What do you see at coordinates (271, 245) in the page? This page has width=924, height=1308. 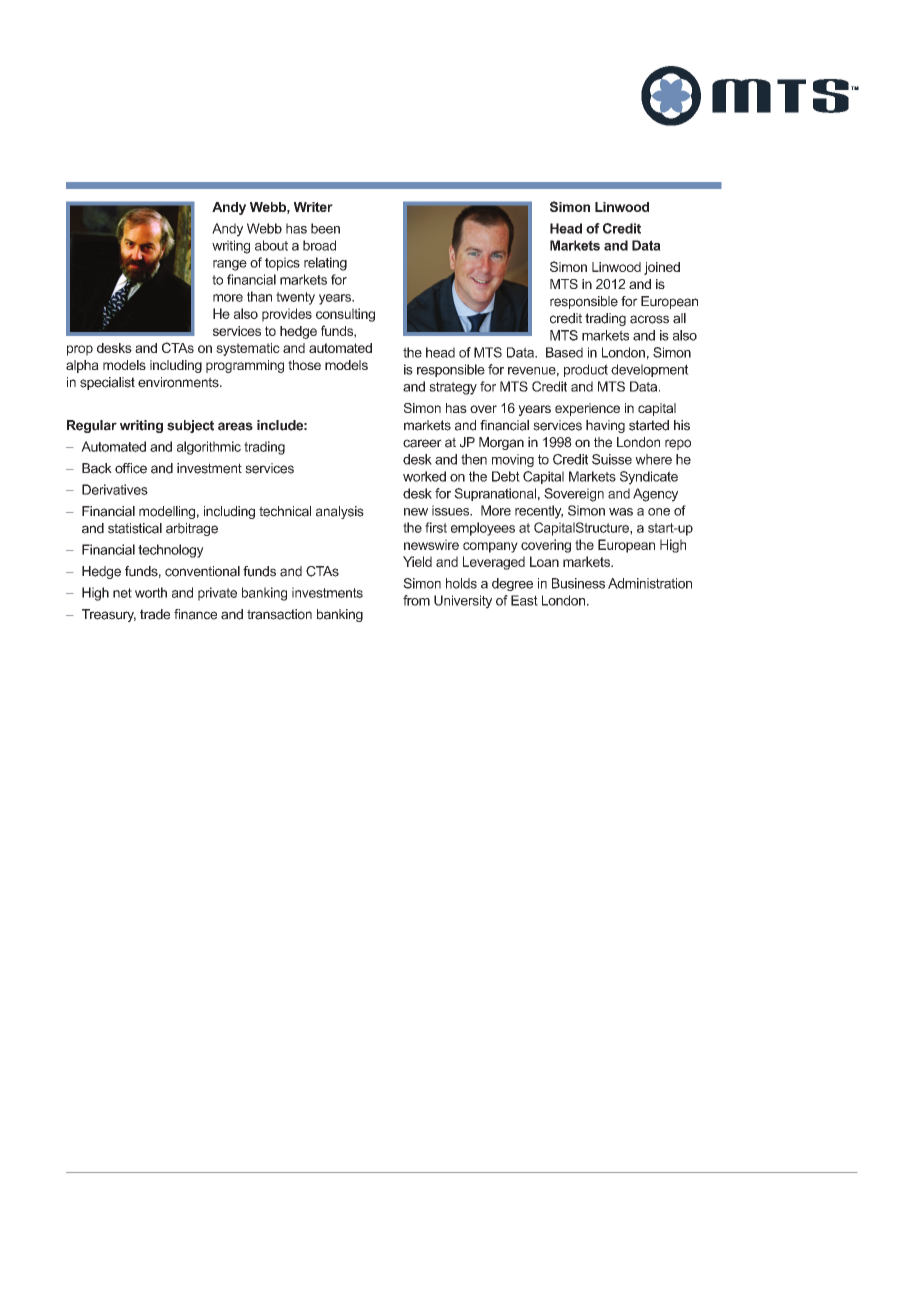 I see `about` at bounding box center [271, 245].
